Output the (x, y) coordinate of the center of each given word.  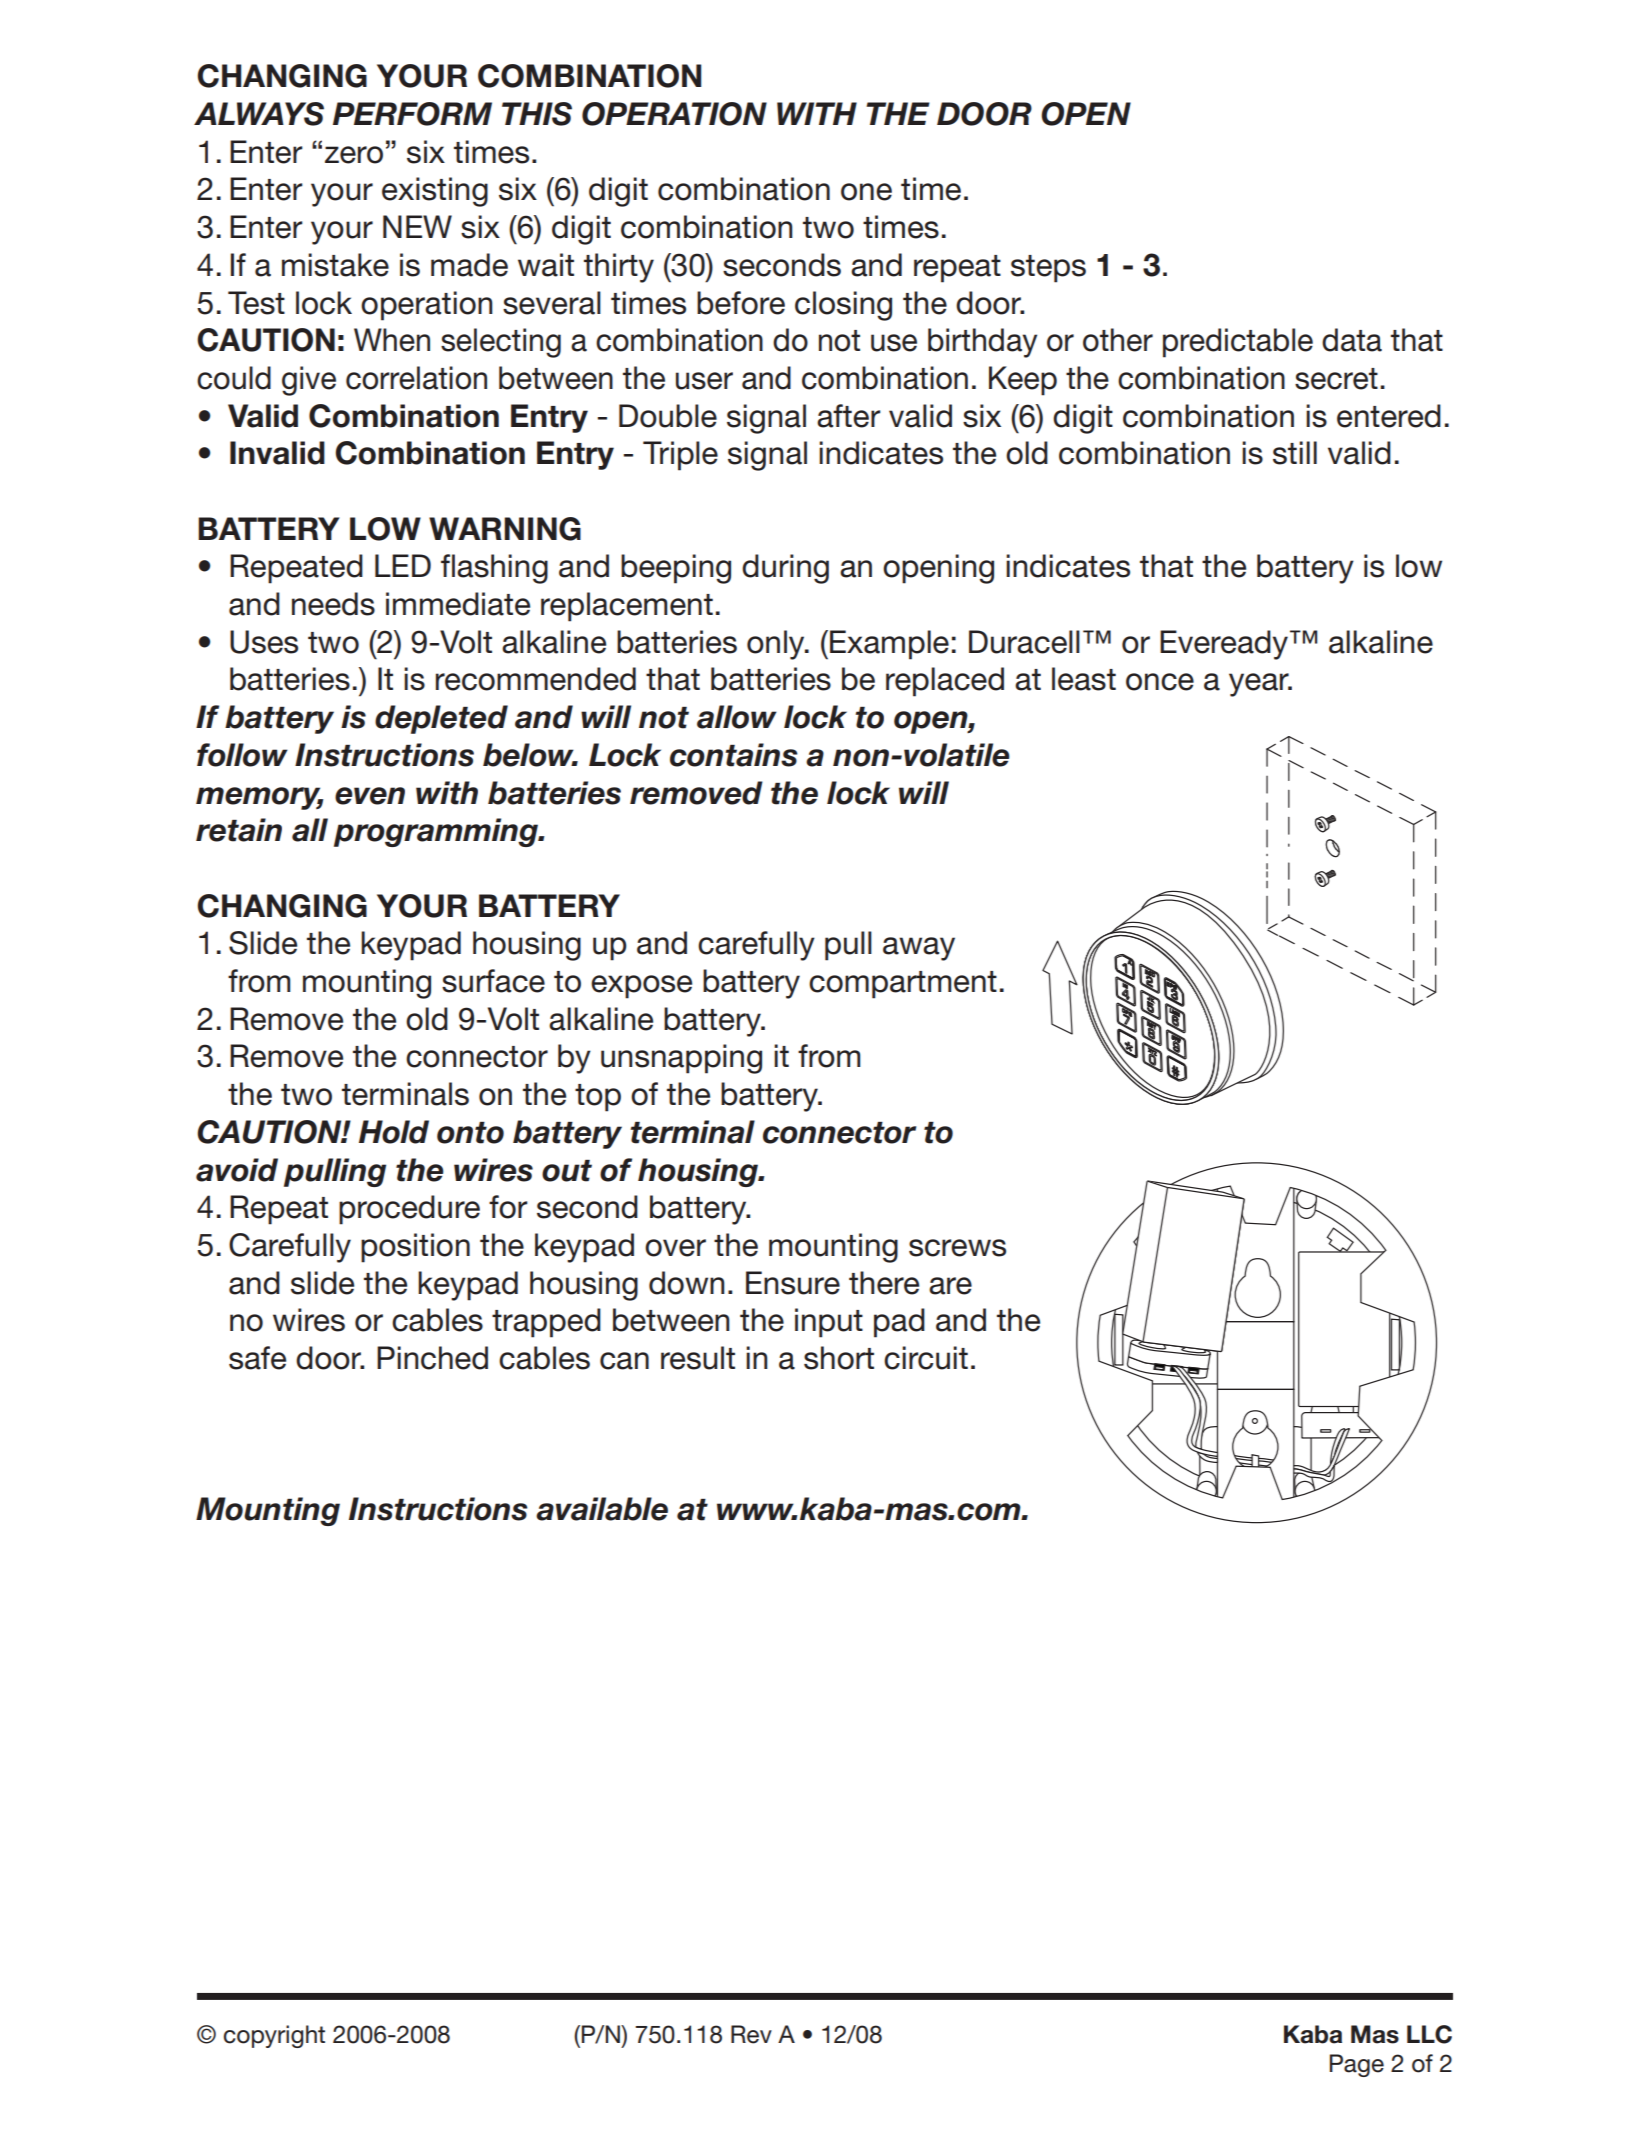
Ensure (793, 1283)
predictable (1238, 343)
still (1295, 453)
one (866, 192)
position (415, 1248)
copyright (274, 2036)
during (785, 569)
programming (437, 832)
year (1260, 685)
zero (354, 155)
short (839, 1358)
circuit (926, 1358)
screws (957, 1248)
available (602, 1509)
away (919, 949)
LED (403, 565)
